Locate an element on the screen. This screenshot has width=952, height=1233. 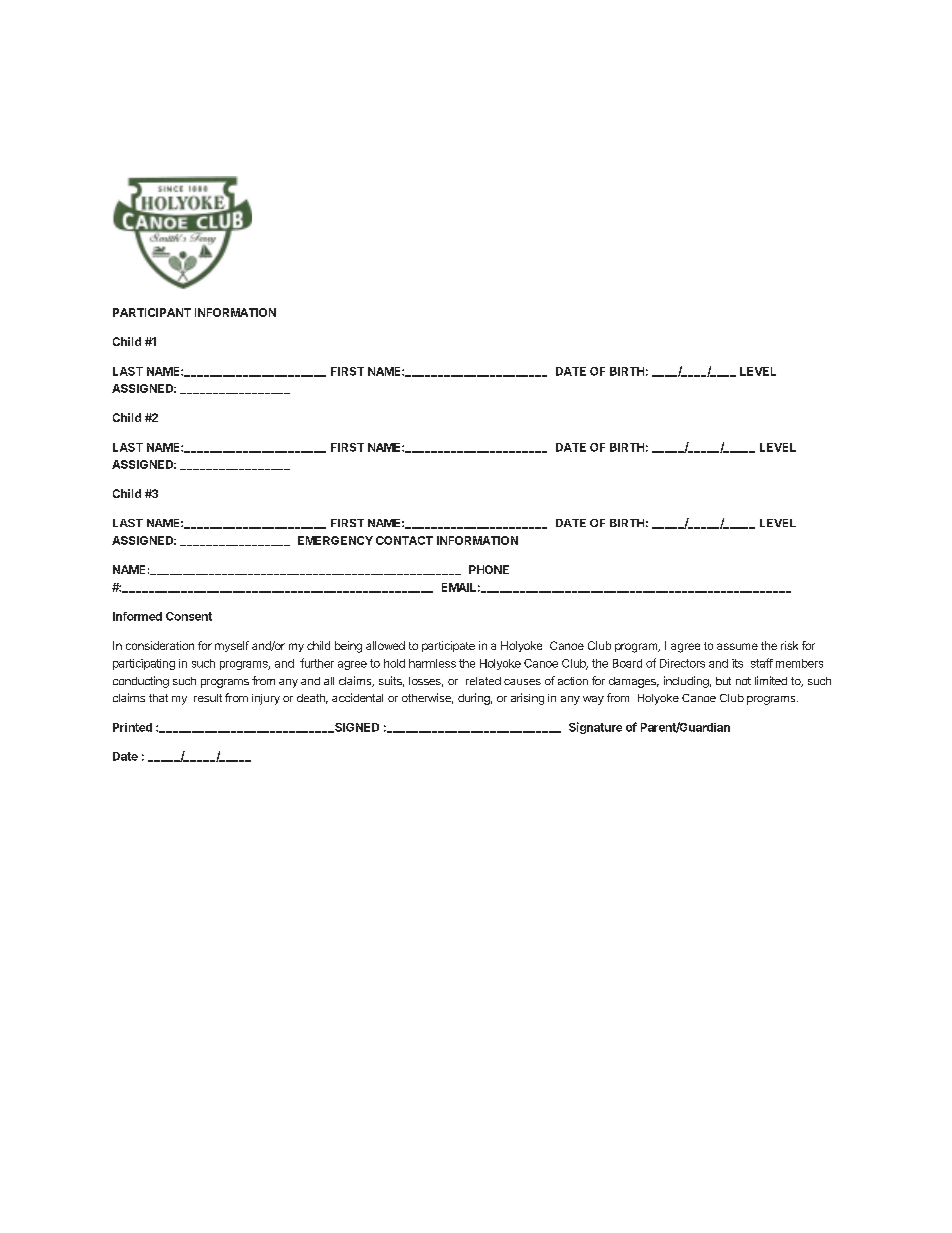
arising is located at coordinates (527, 699).
